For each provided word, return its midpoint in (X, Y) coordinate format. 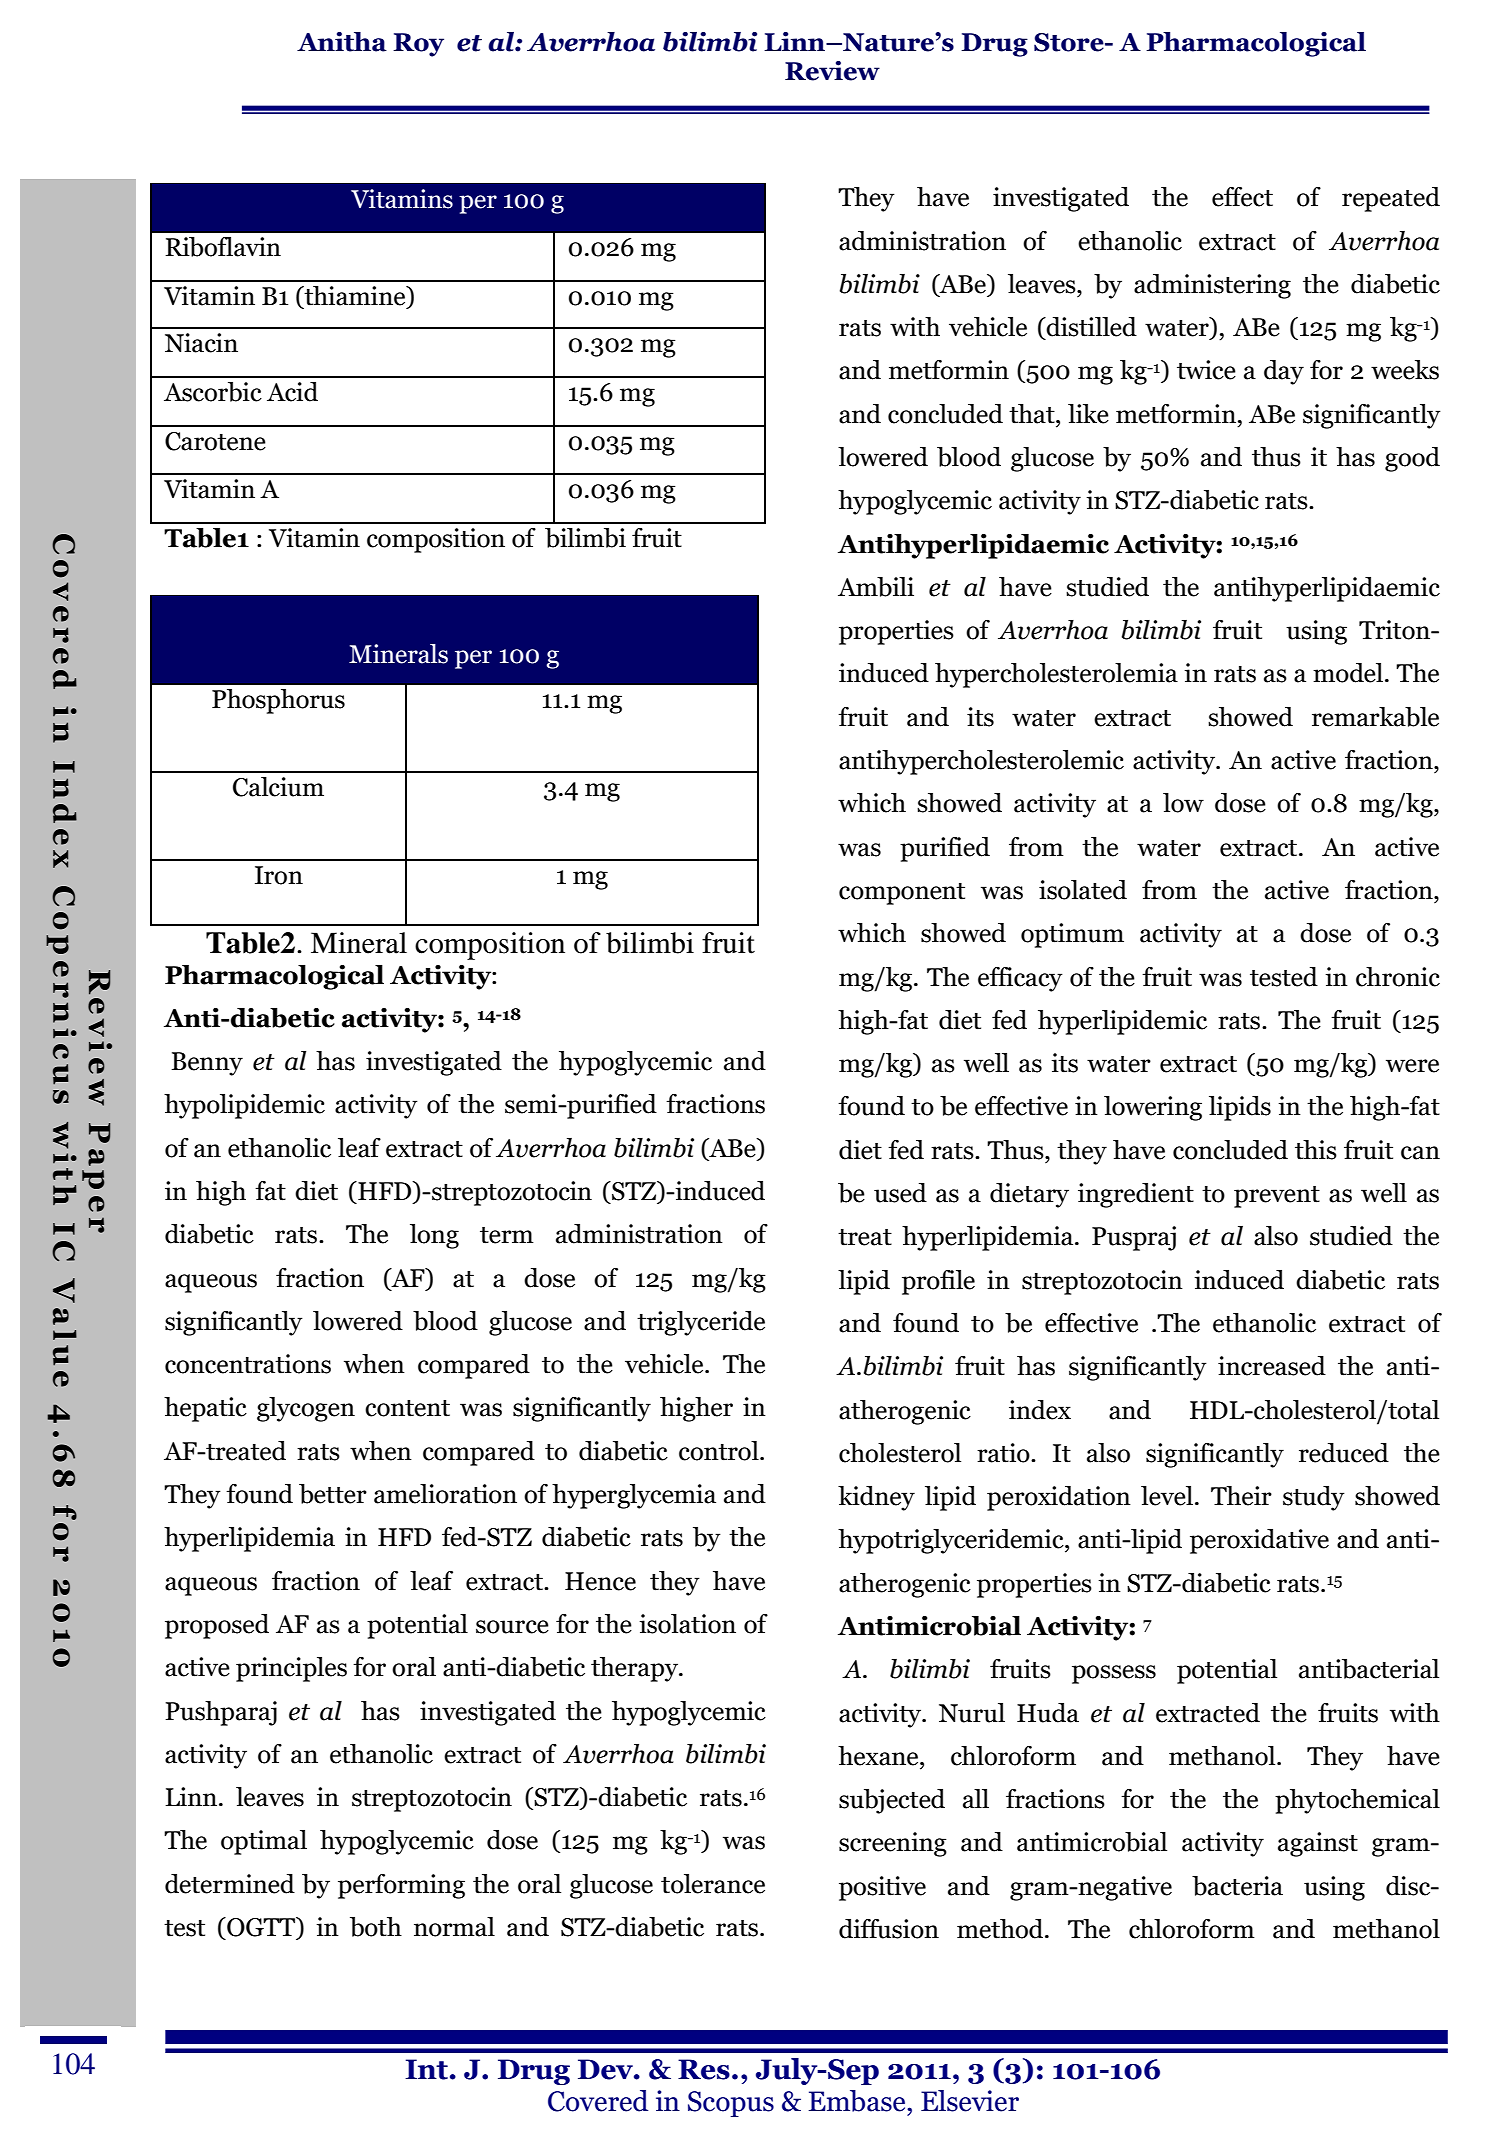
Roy (418, 45)
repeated (1391, 199)
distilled (1091, 327)
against (1318, 1844)
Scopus (731, 2104)
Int (426, 2069)
